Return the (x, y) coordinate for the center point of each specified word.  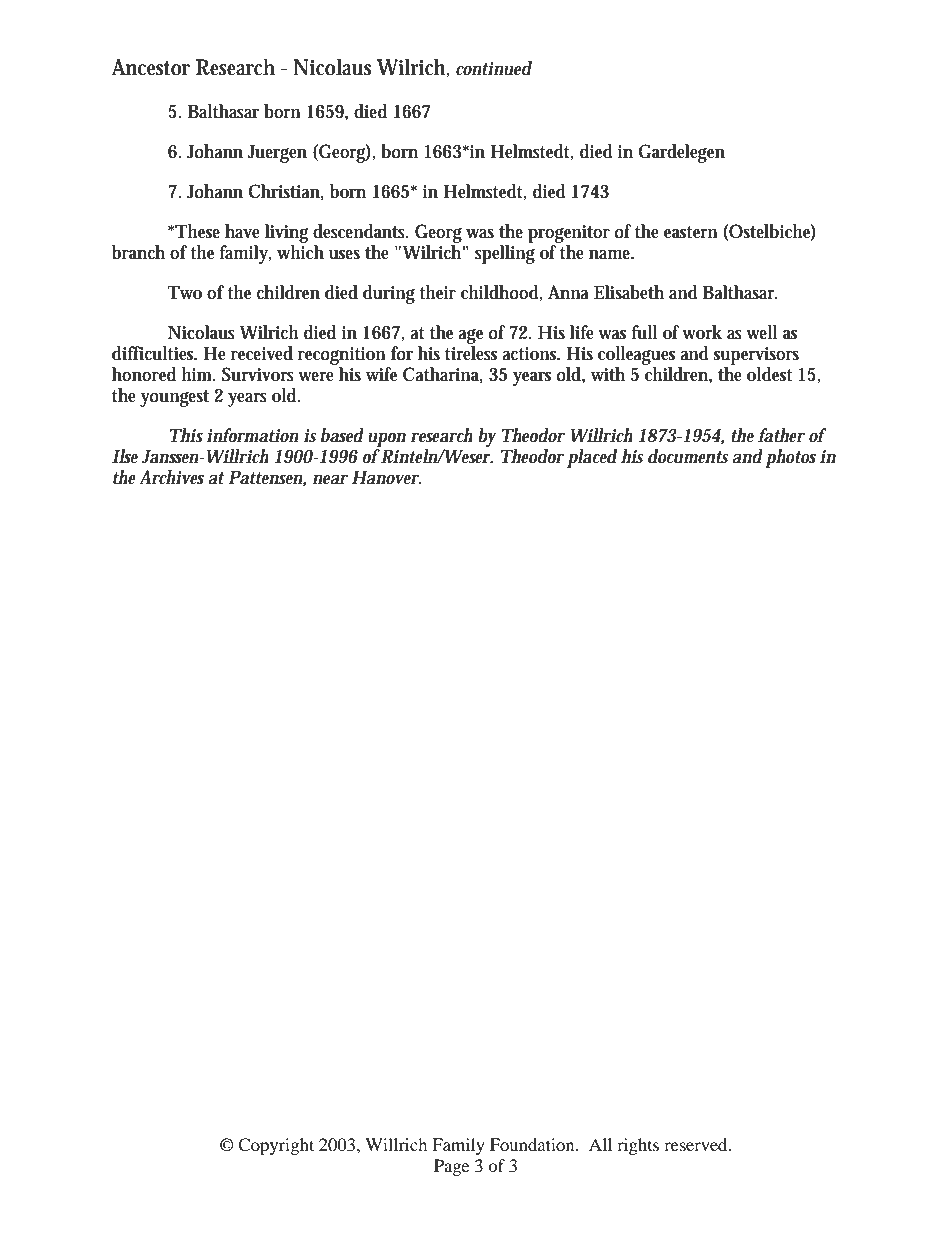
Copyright (276, 1146)
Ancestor (151, 67)
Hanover (386, 477)
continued (494, 68)
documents (688, 456)
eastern (691, 232)
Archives (172, 477)
